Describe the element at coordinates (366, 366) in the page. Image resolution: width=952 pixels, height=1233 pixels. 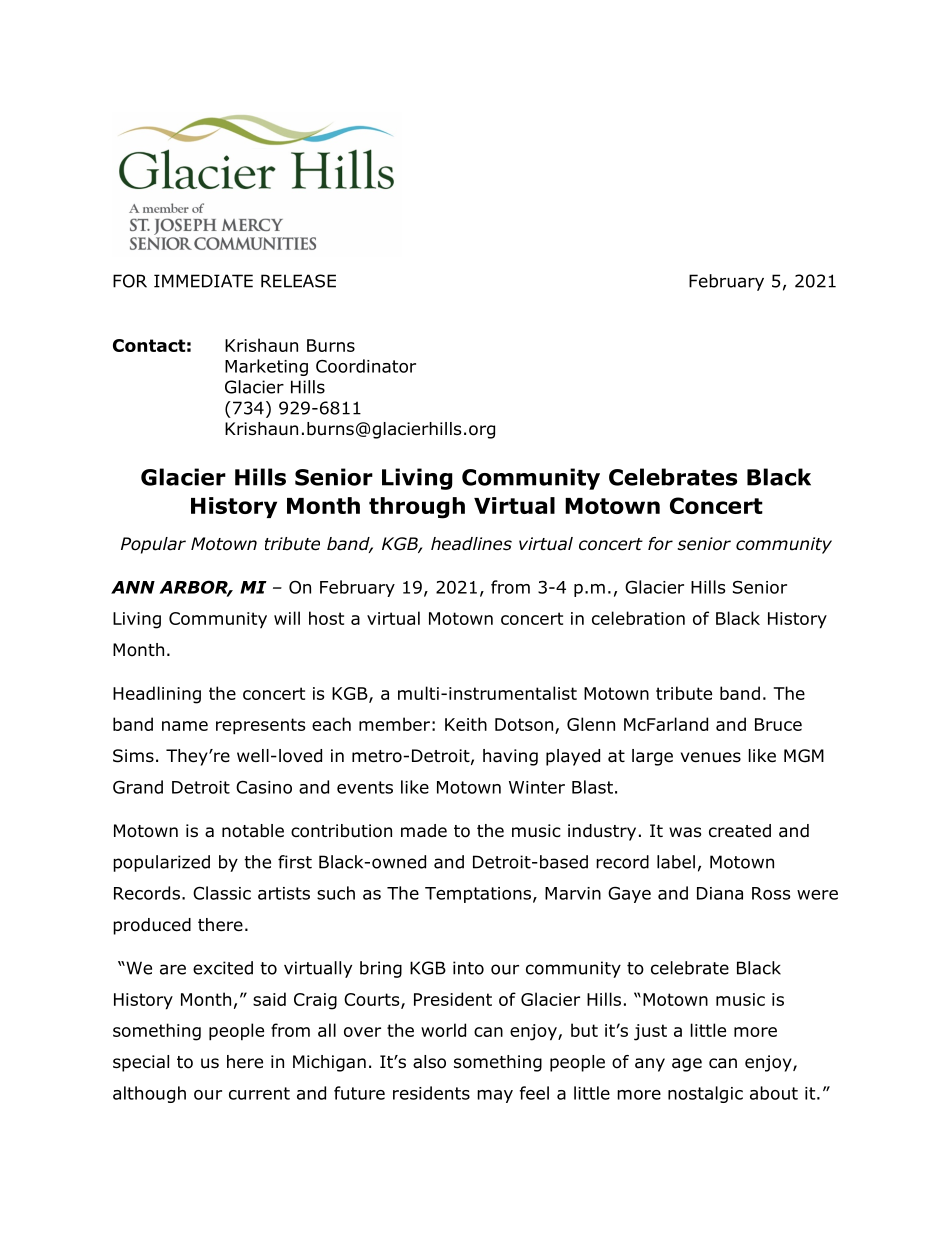
I see `Coordinator` at that location.
